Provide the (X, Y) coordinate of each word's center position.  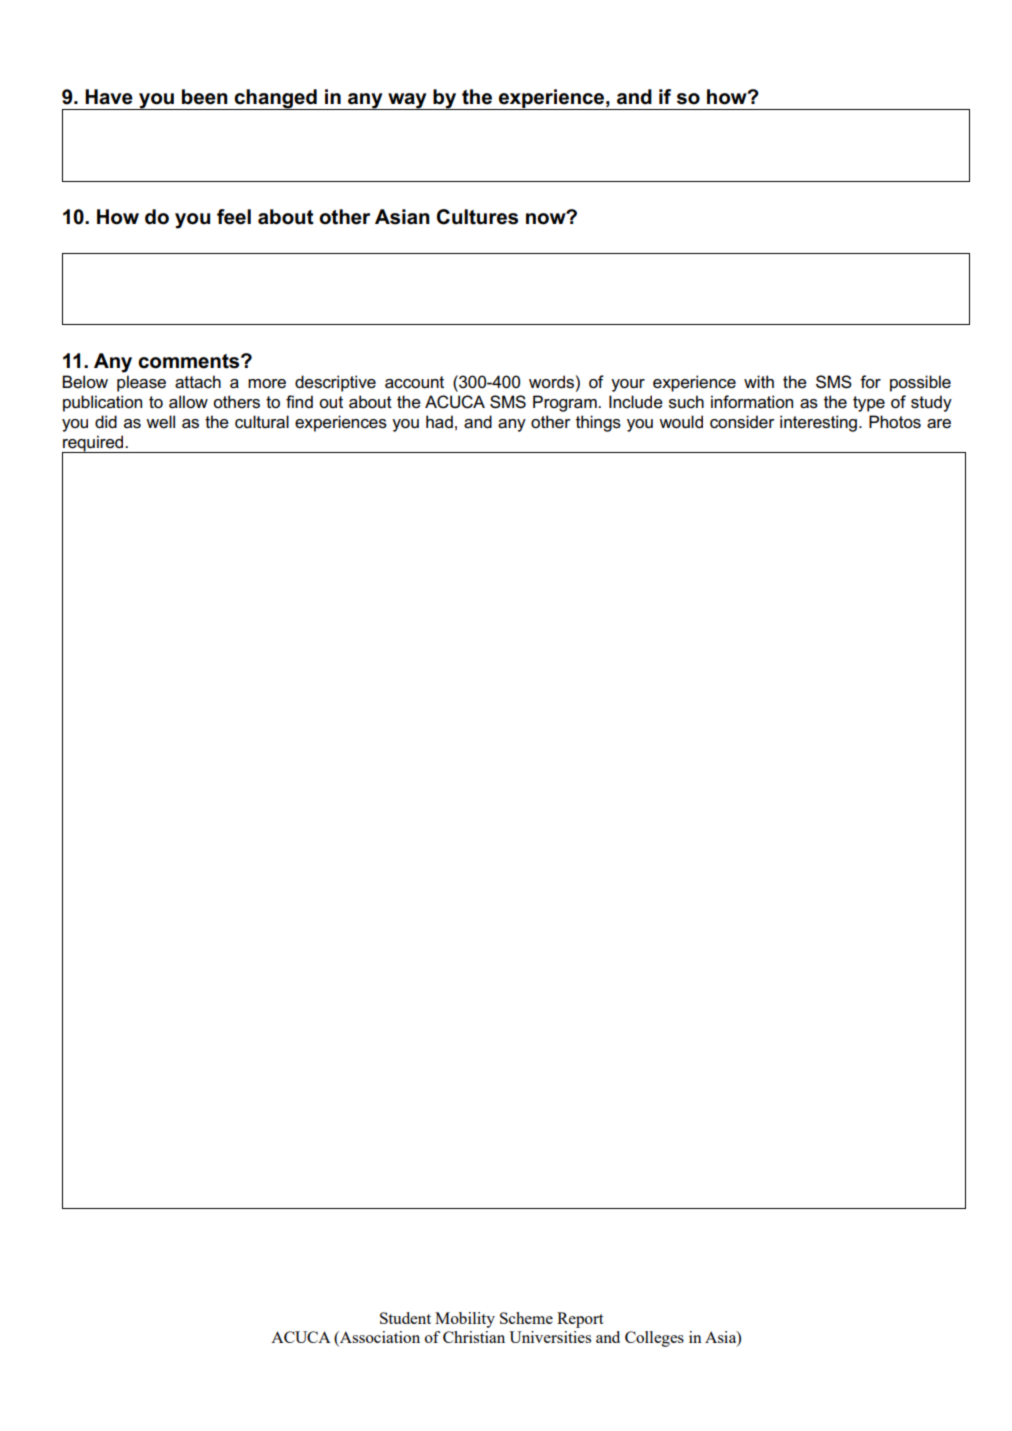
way (407, 101)
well (160, 422)
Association (379, 1338)
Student (405, 1318)
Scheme (526, 1318)
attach (198, 382)
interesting (820, 423)
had (439, 422)
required (94, 444)
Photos (895, 422)
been (205, 97)
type (869, 404)
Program (566, 403)
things (598, 423)
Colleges (654, 1339)
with (759, 381)
